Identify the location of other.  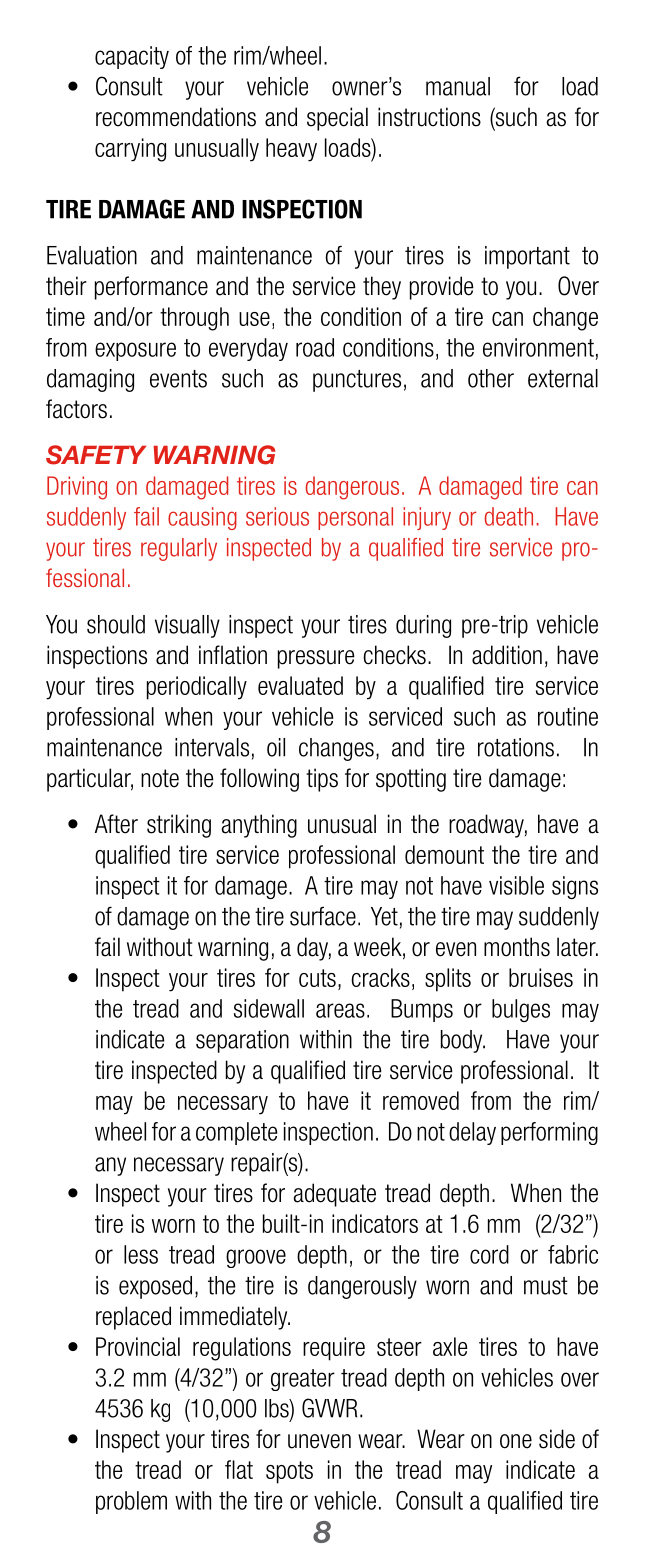
(491, 378).
